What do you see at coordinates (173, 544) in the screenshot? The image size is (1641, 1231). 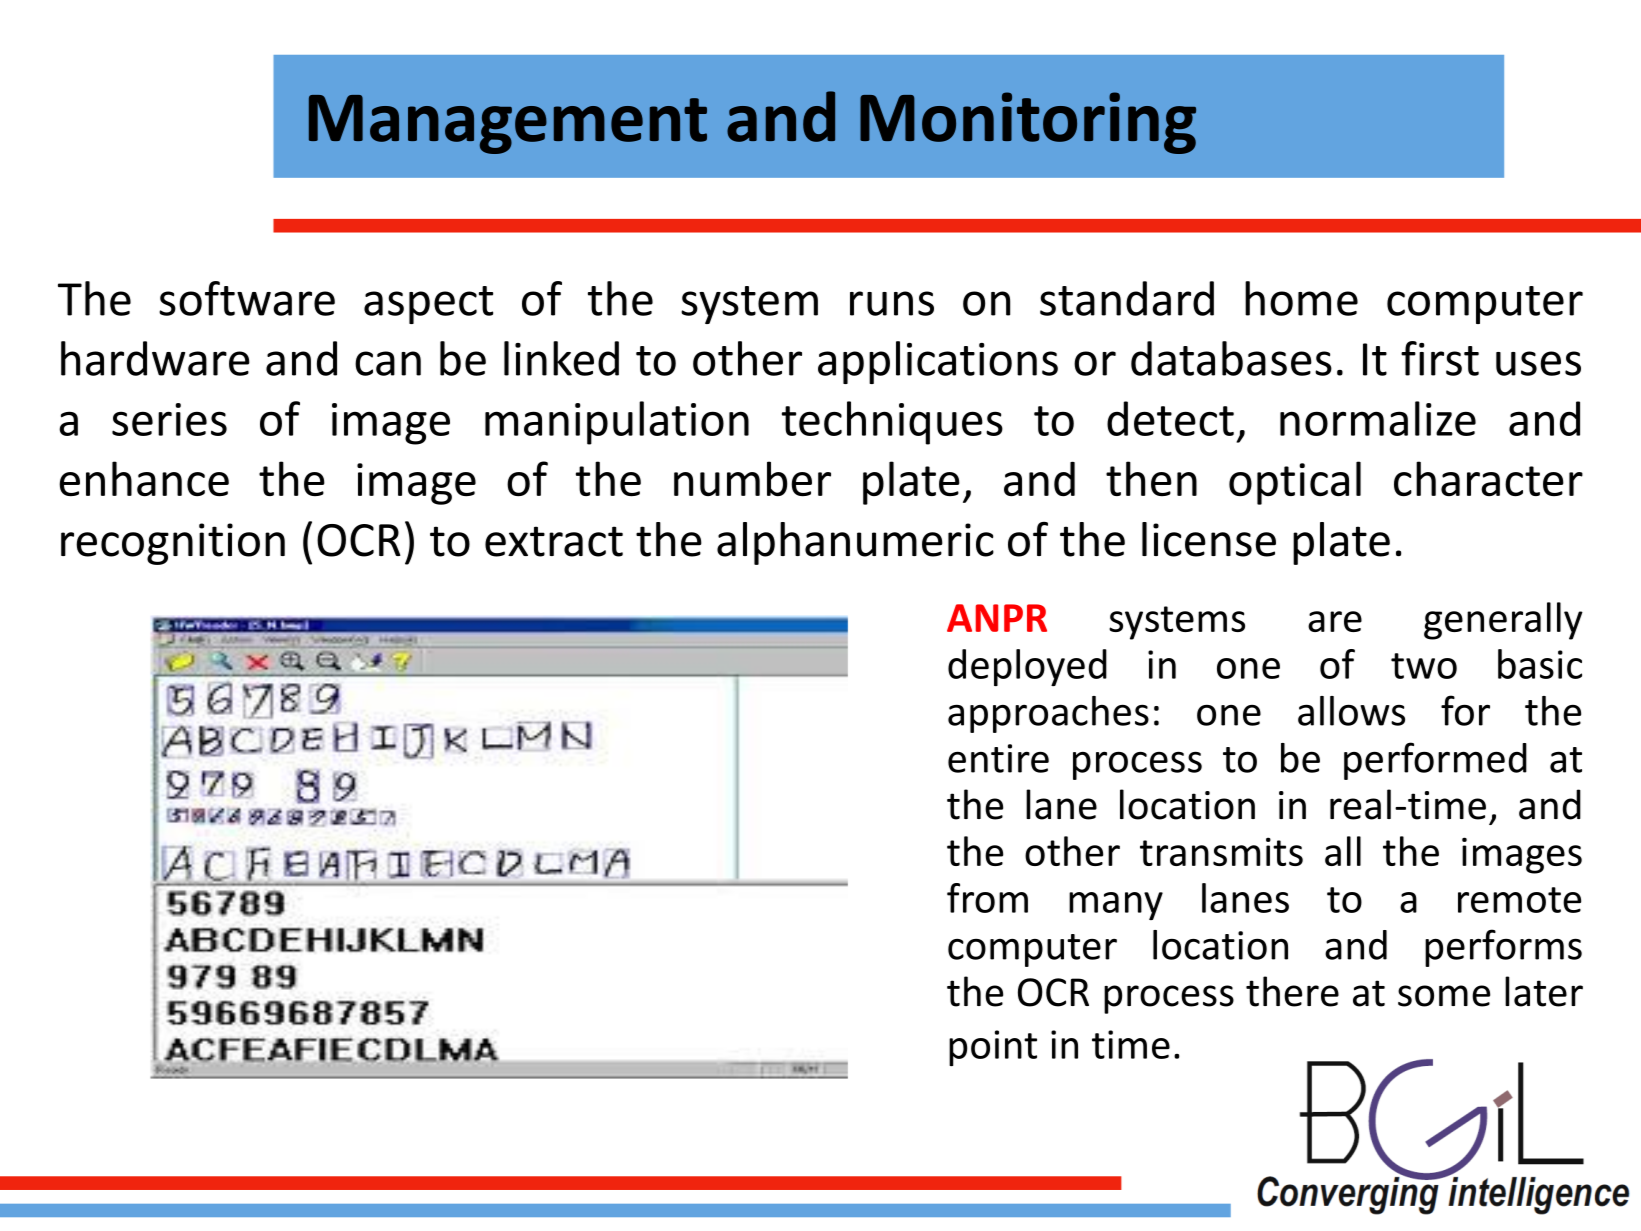 I see `recognition` at bounding box center [173, 544].
